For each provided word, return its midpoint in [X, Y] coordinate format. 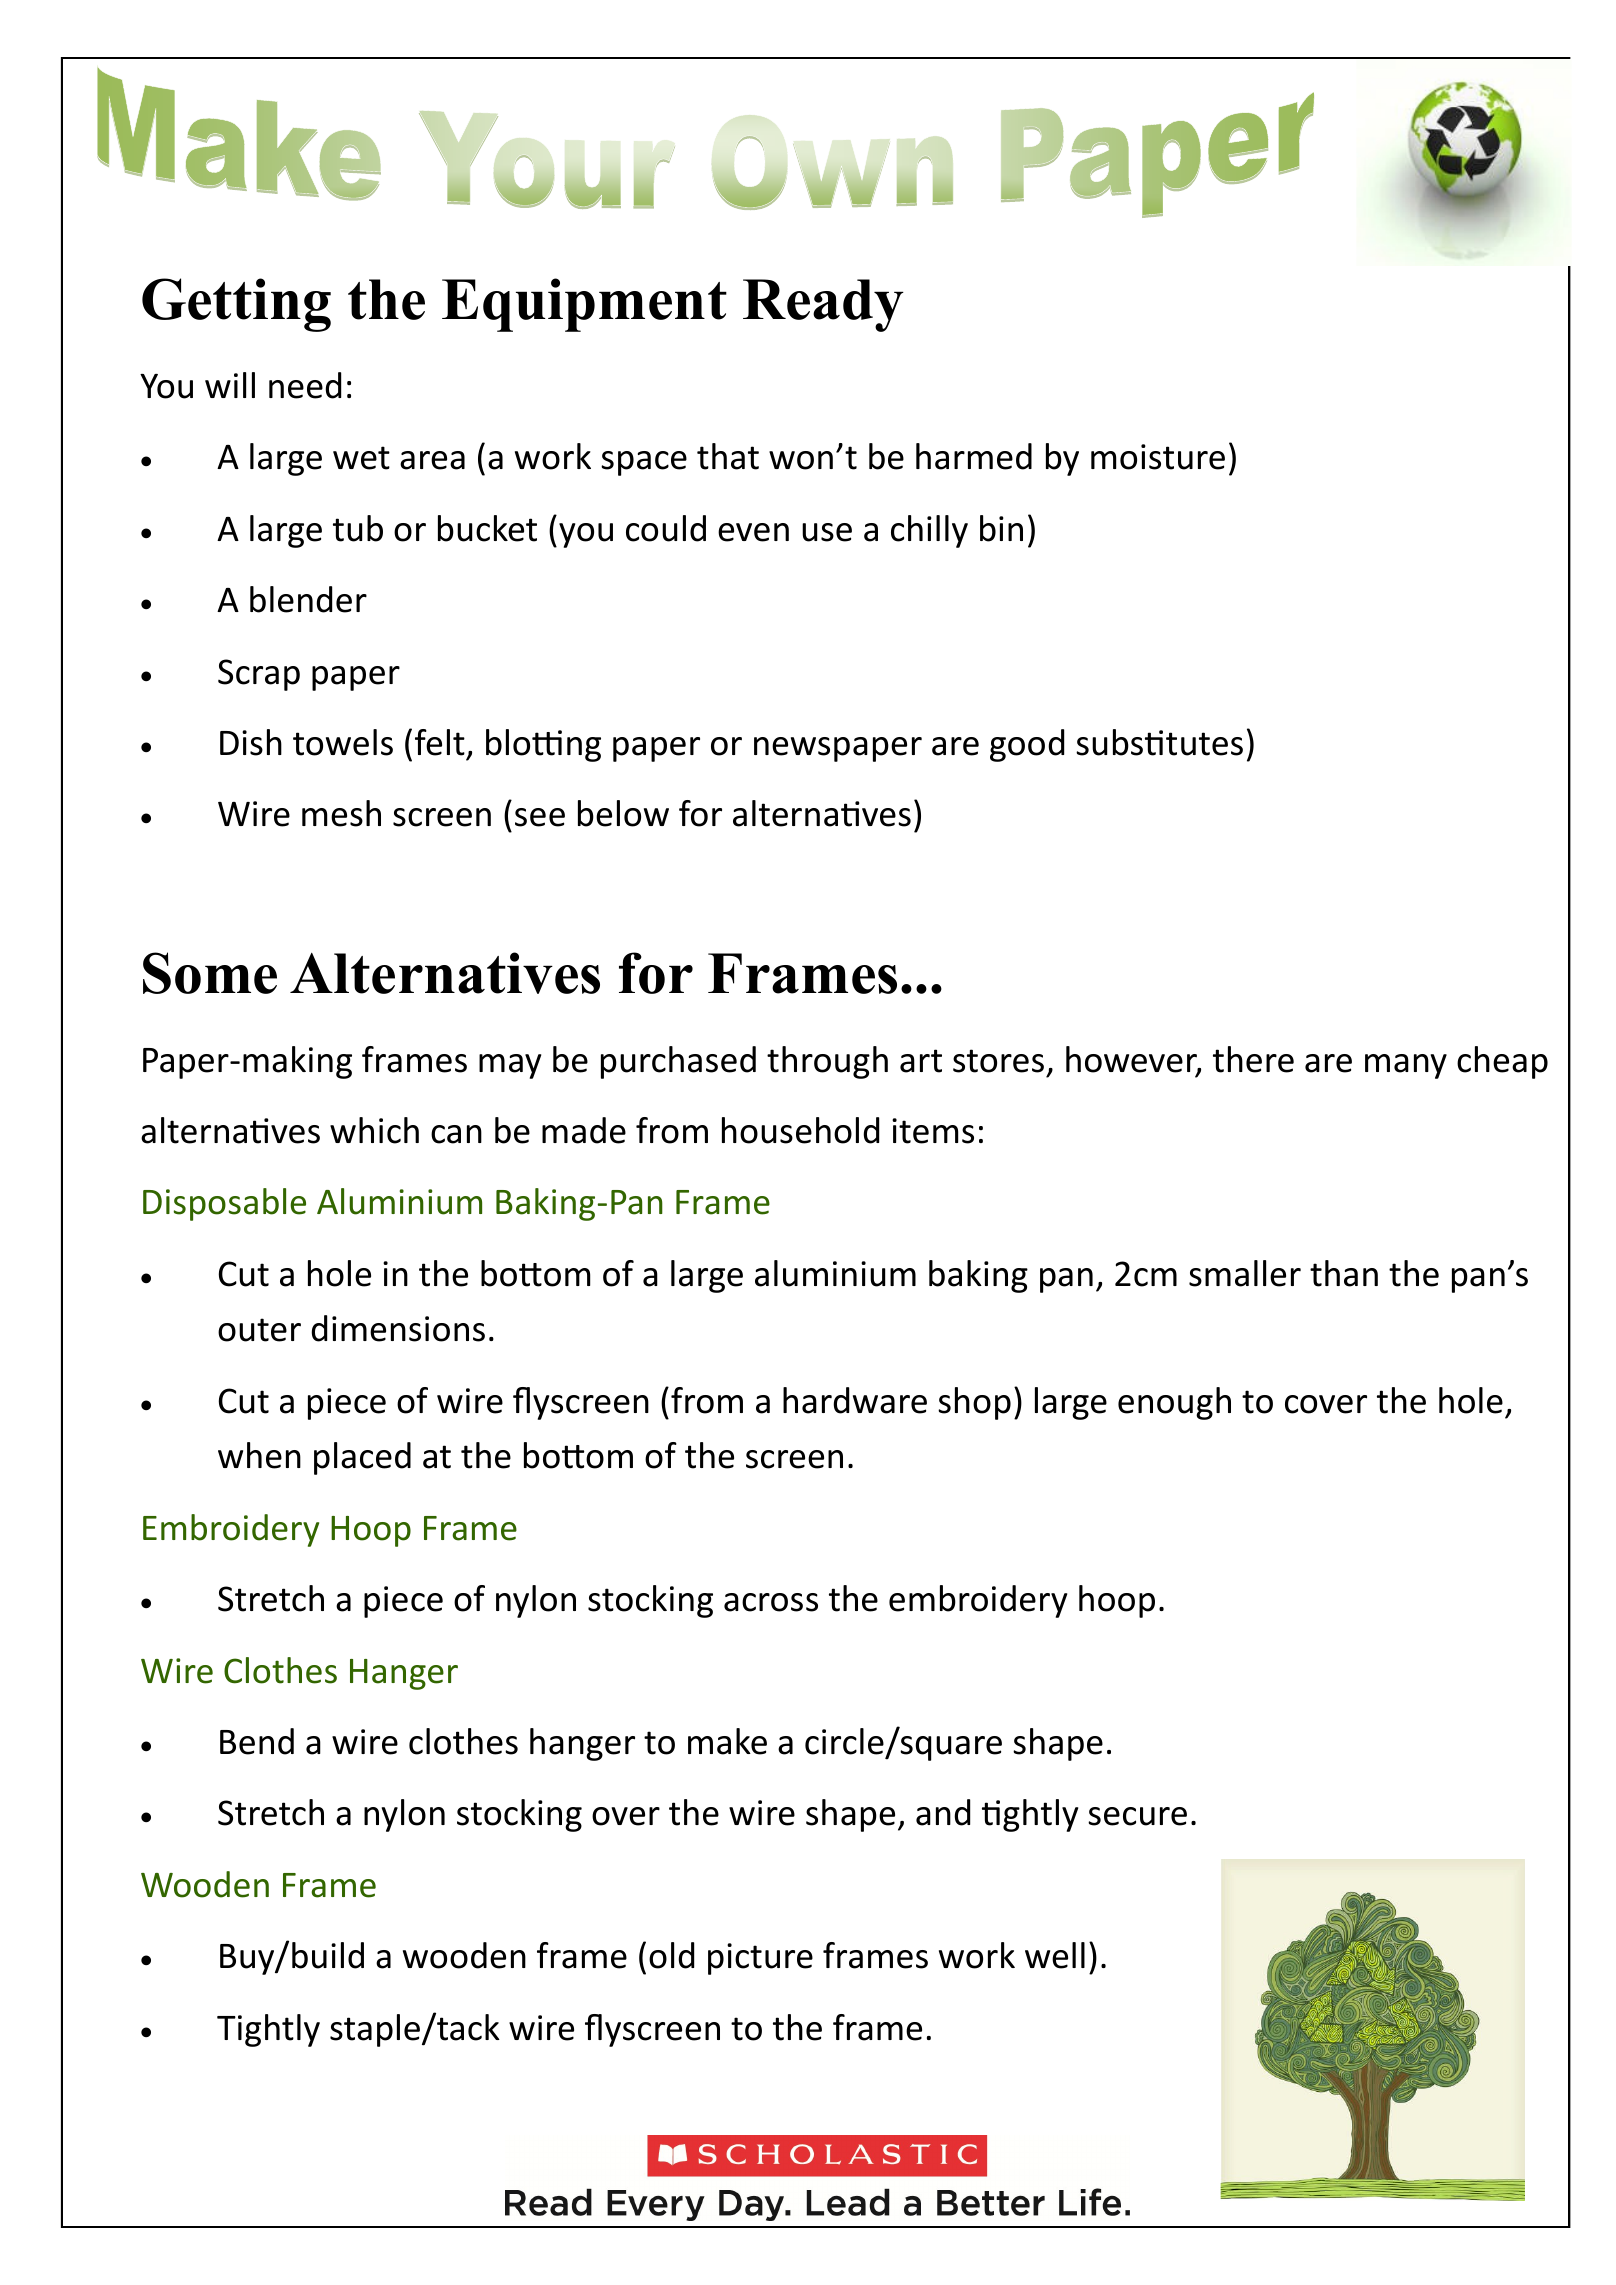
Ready [823, 305]
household [800, 1130]
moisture [1158, 457]
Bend [257, 1741]
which [374, 1130]
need [305, 385]
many [1406, 1066]
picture [760, 1959]
